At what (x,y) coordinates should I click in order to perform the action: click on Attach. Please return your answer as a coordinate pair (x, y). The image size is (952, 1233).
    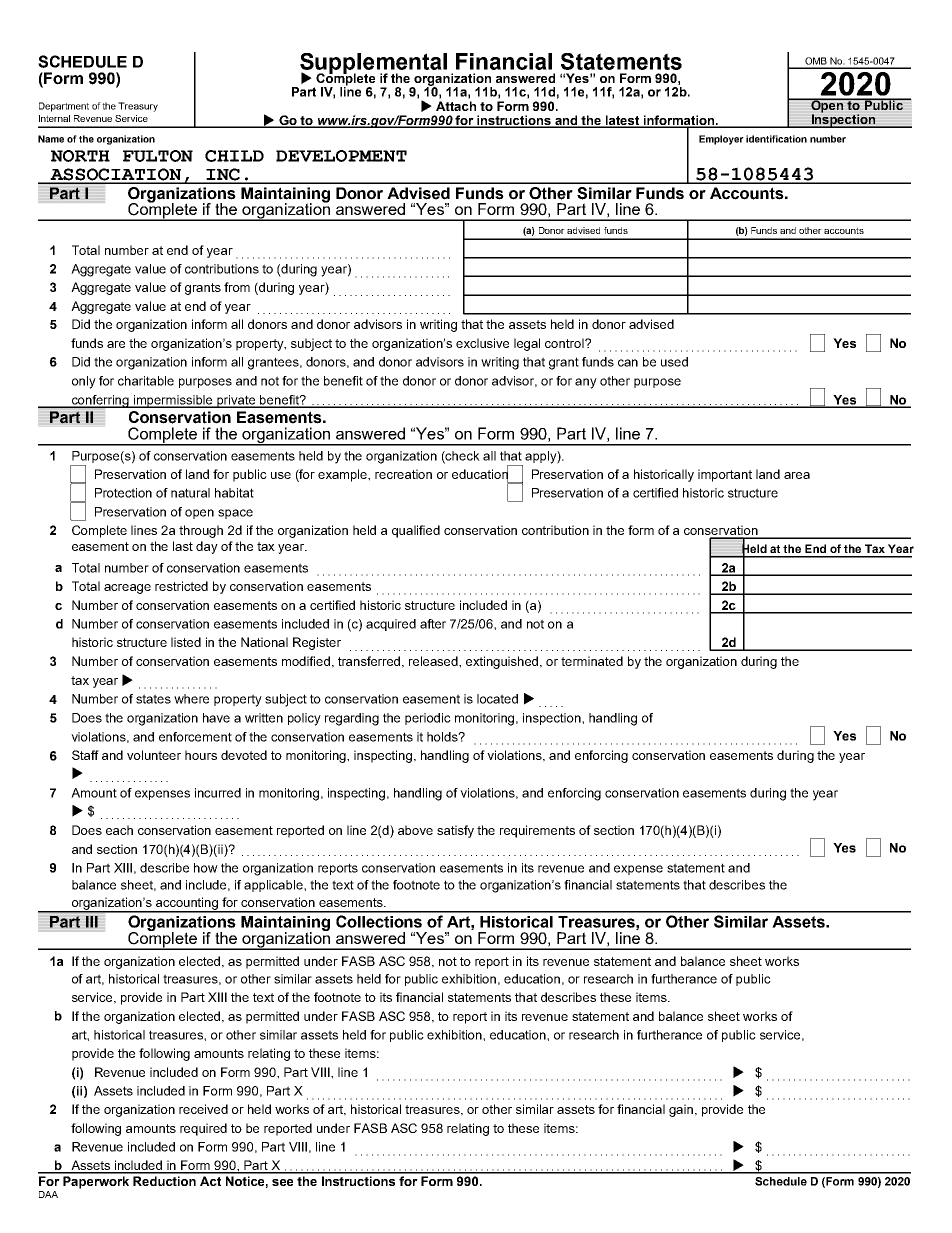
    Looking at the image, I should click on (456, 106).
